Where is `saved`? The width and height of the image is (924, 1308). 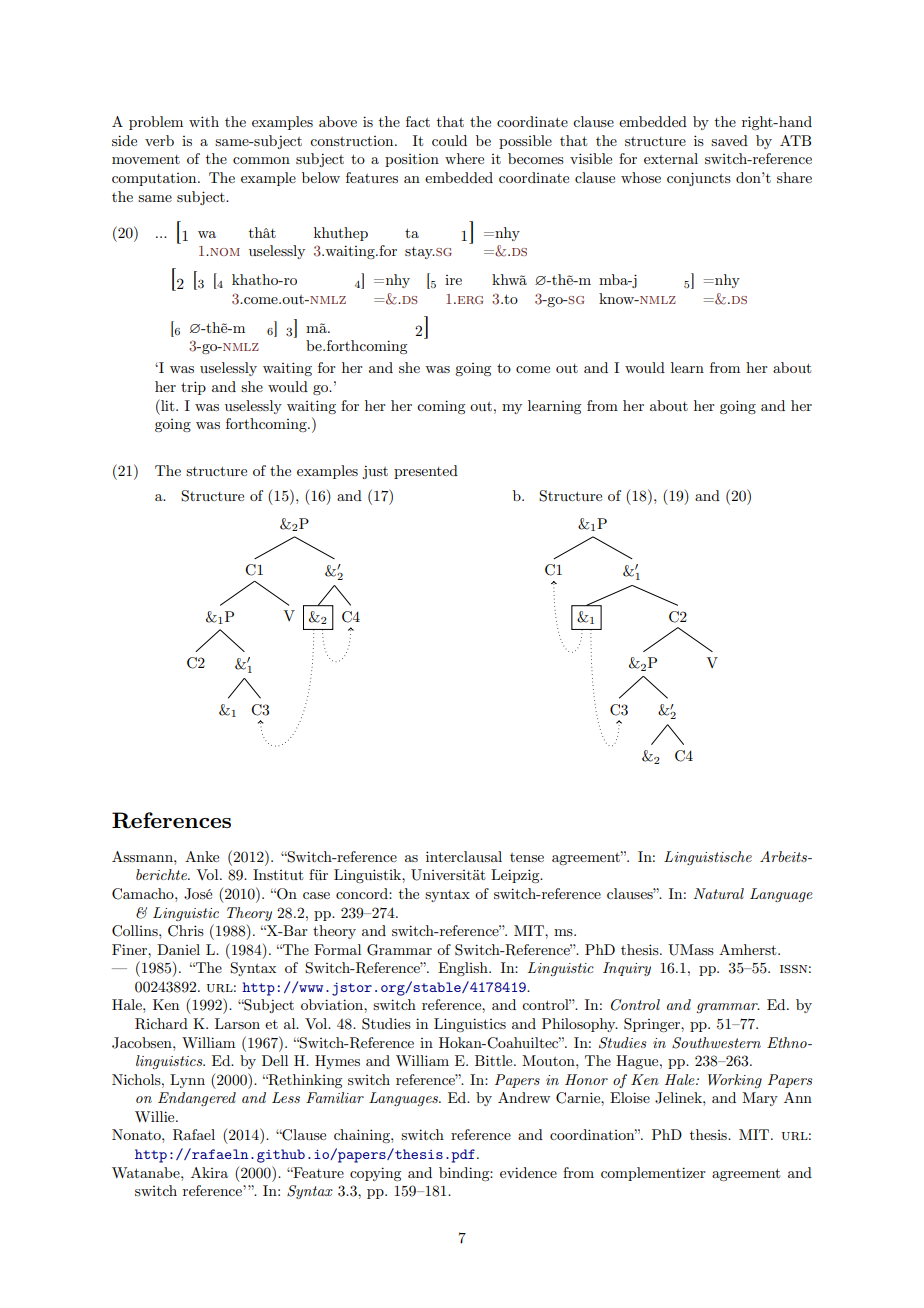
saved is located at coordinates (729, 140).
